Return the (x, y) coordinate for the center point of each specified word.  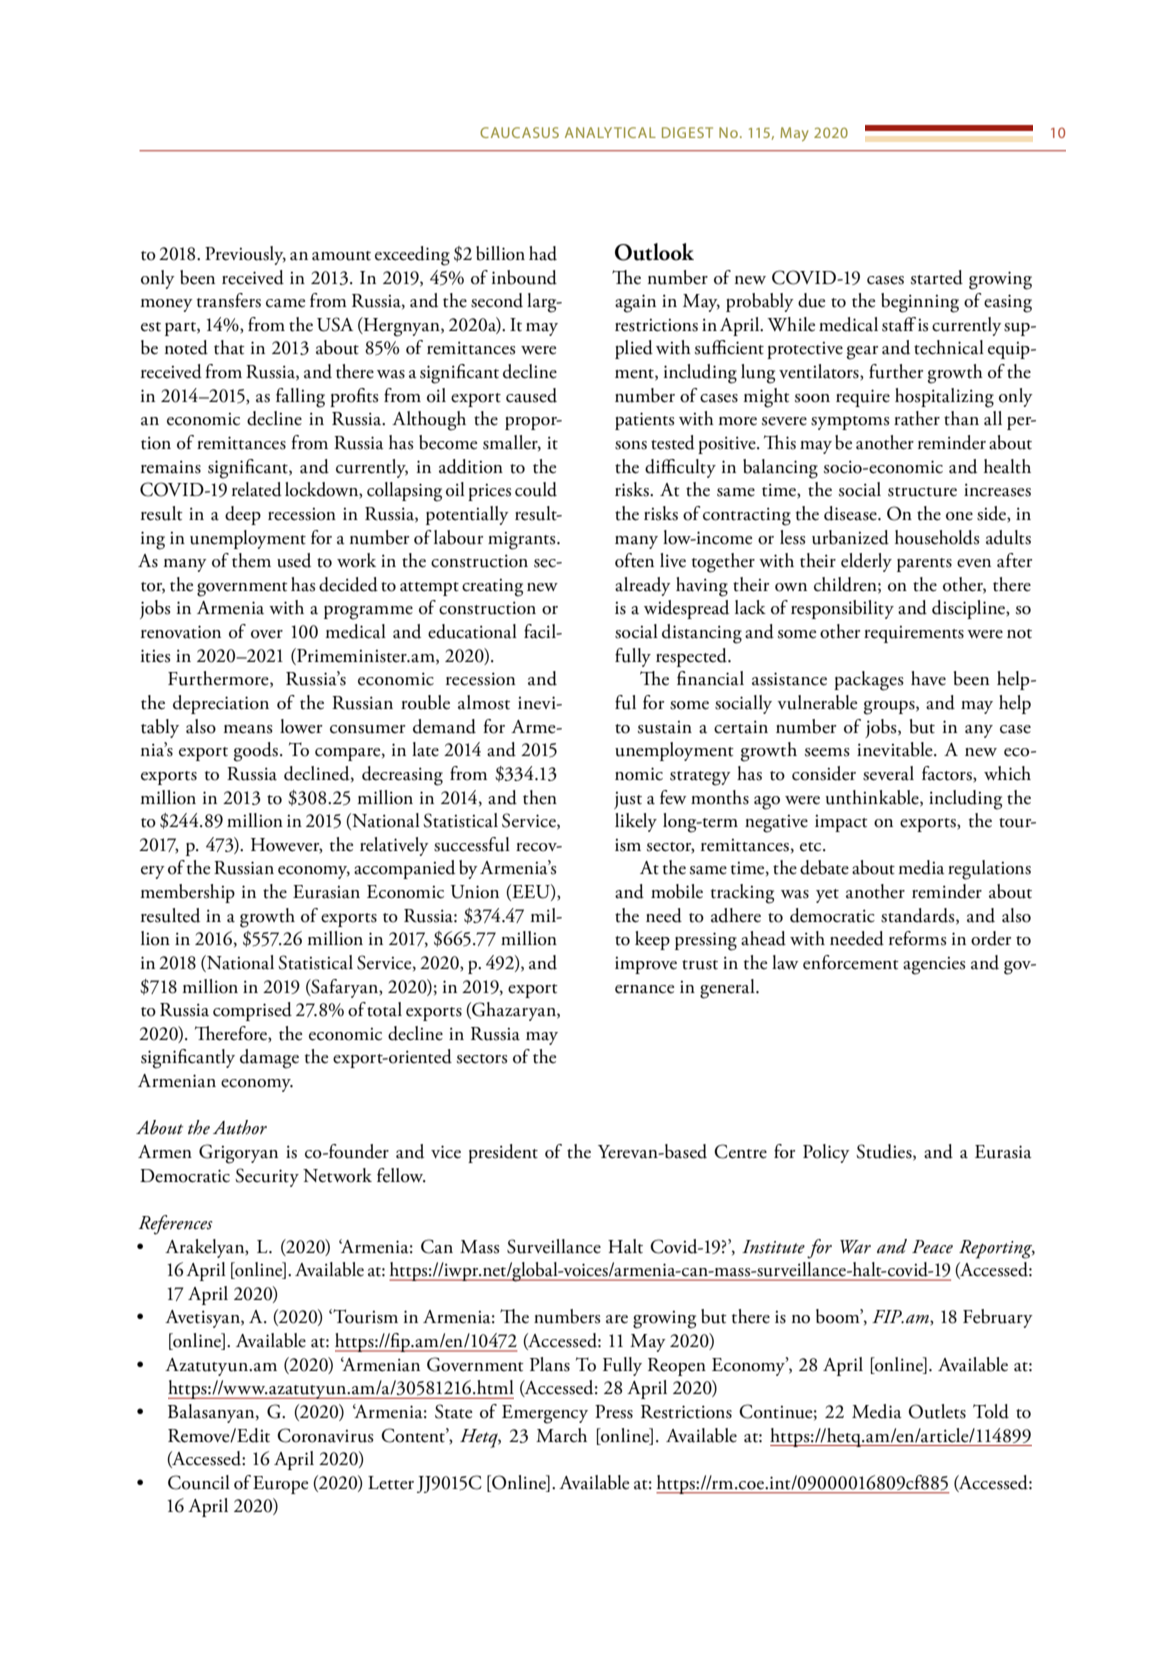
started (937, 277)
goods (256, 752)
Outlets (937, 1411)
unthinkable (873, 798)
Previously (245, 255)
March (561, 1435)
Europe (280, 1485)
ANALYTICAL (610, 132)
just (628, 800)
